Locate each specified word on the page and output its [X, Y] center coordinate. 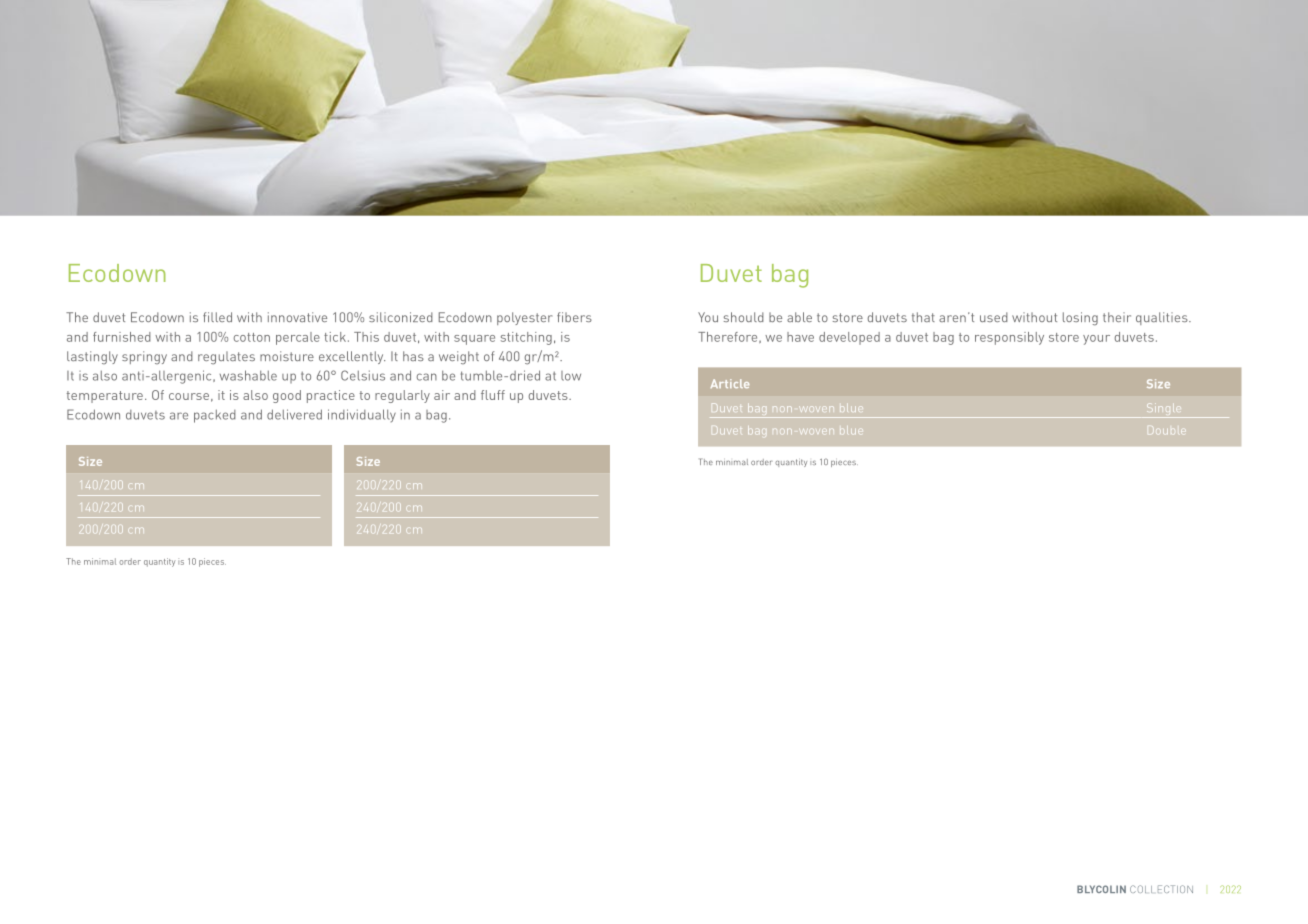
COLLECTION [1161, 889]
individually [362, 415]
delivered [294, 414]
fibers [574, 317]
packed [215, 416]
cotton [252, 337]
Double [1167, 430]
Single [1164, 410]
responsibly [1009, 338]
